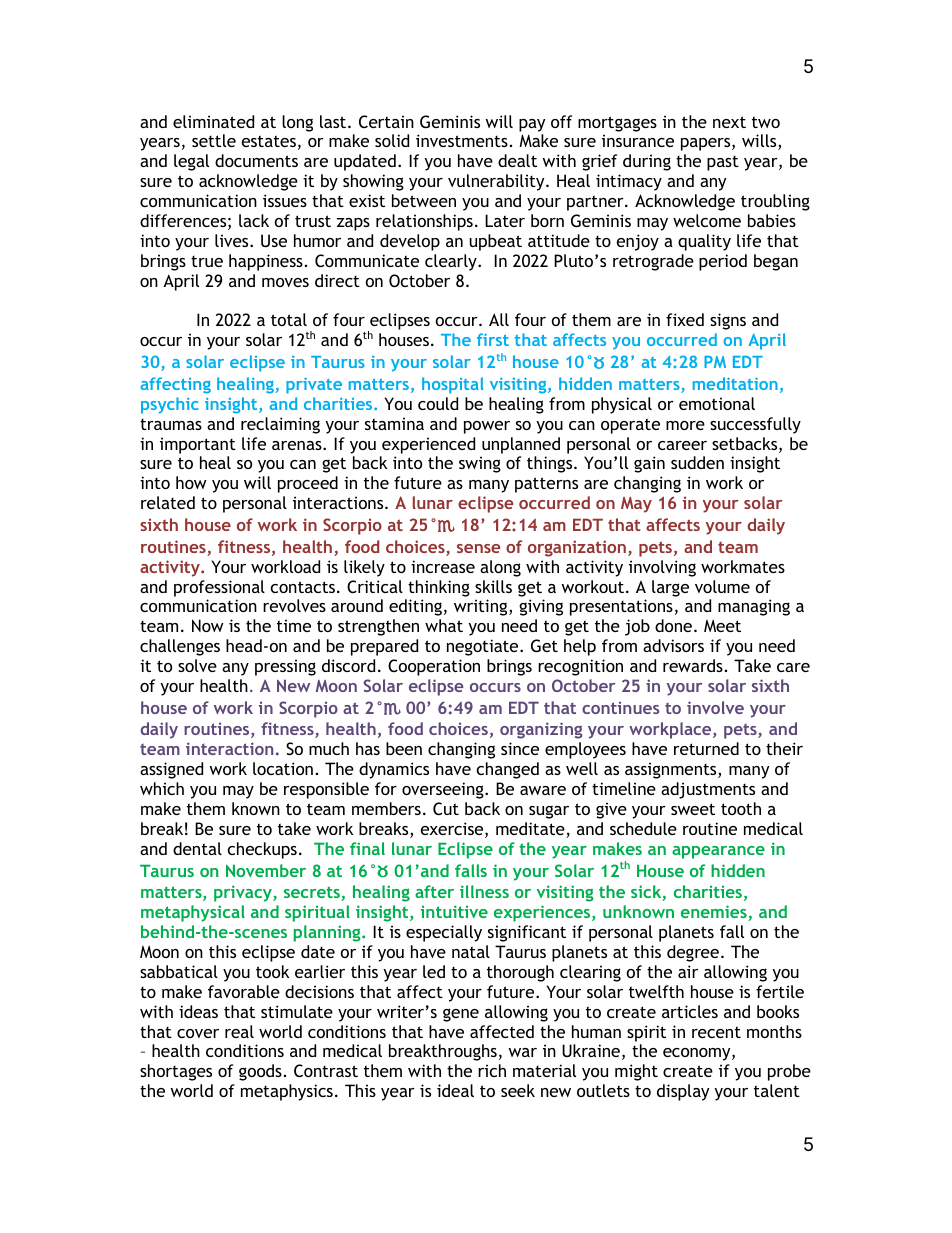 The height and width of the image is (1233, 952). I want to click on goods, so click(260, 1072).
